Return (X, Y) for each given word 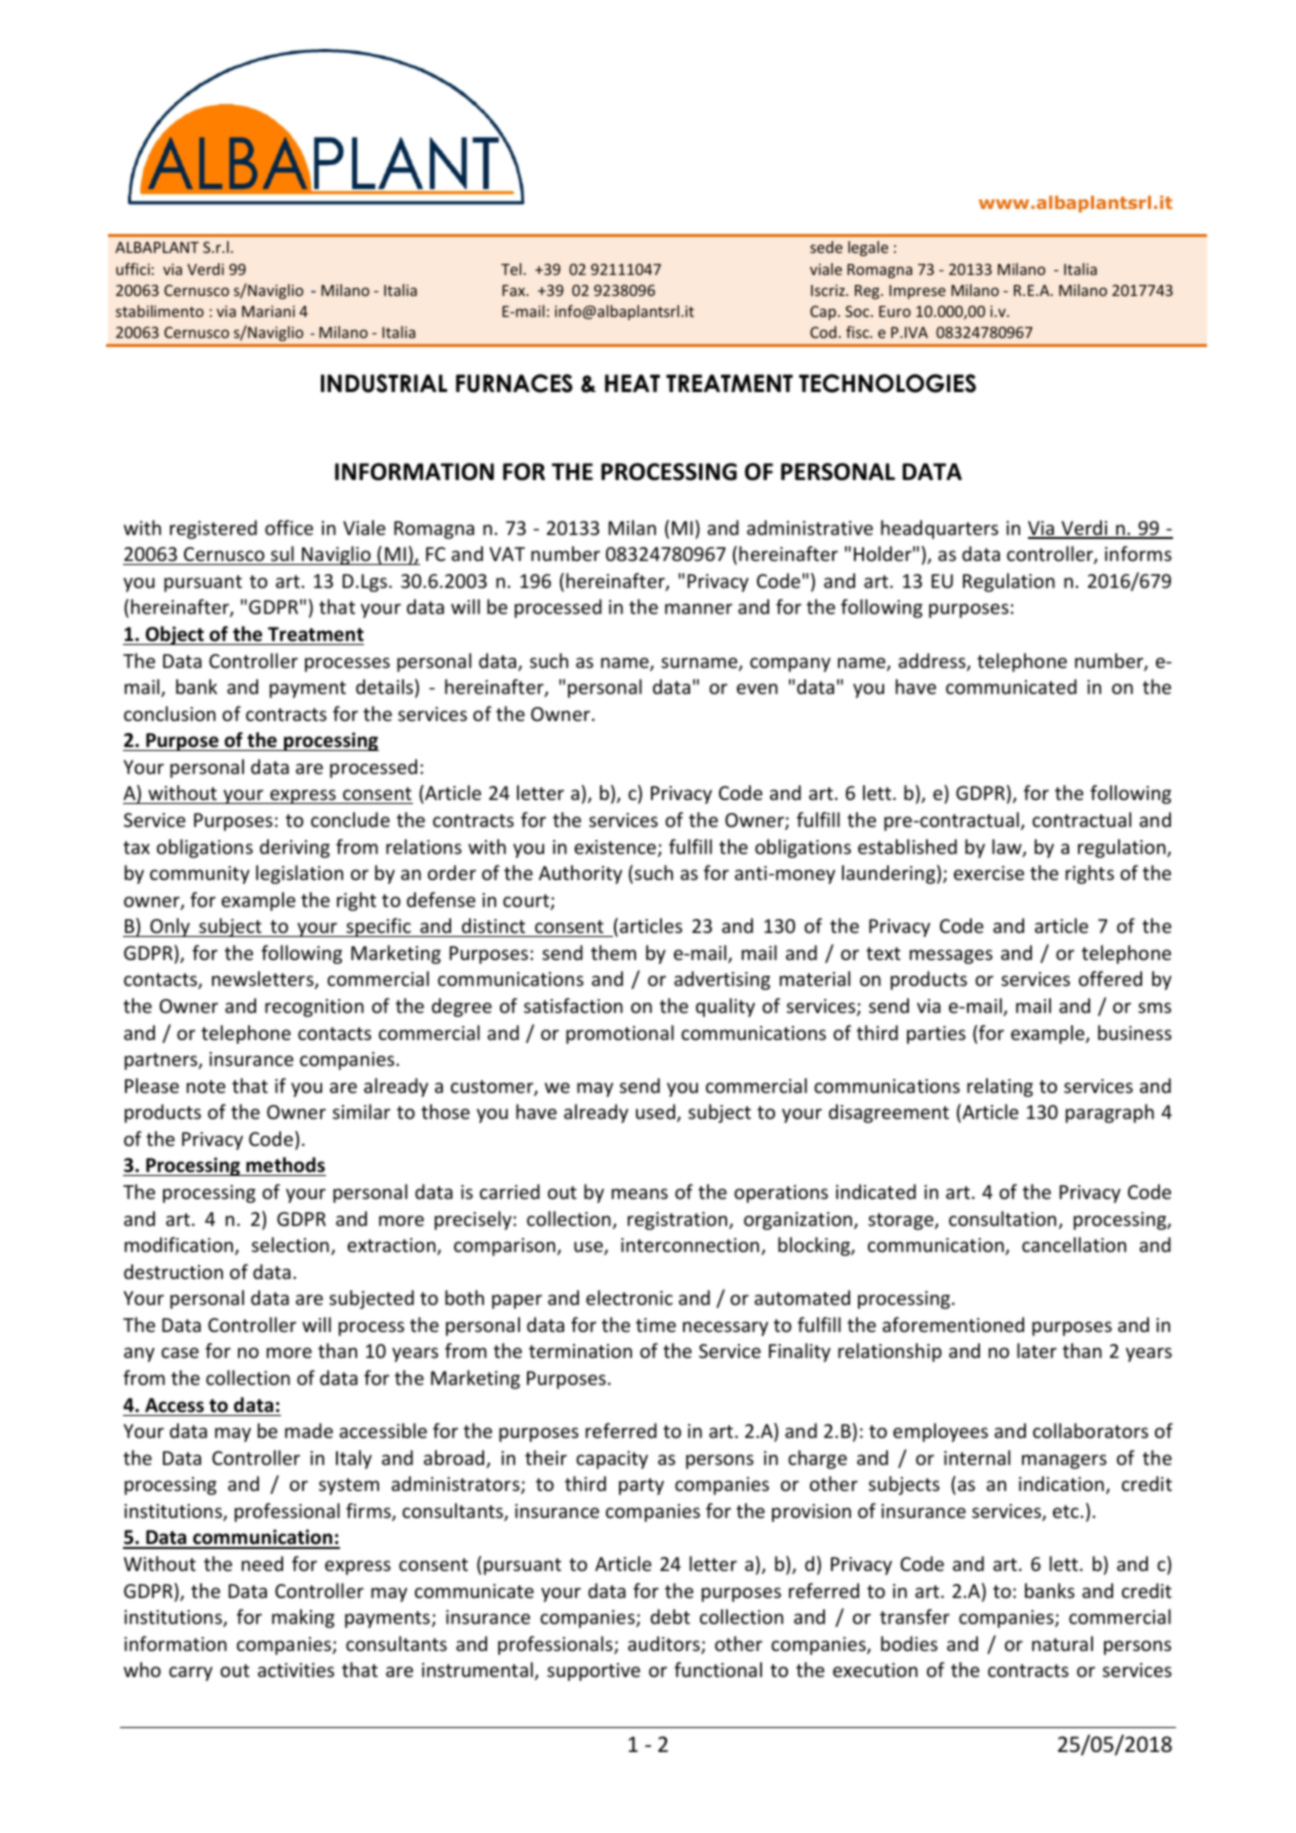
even (757, 688)
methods (285, 1166)
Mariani (268, 311)
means (640, 1193)
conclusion (170, 713)
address (933, 662)
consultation (1002, 1218)
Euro (895, 311)
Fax (515, 290)
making (303, 1618)
